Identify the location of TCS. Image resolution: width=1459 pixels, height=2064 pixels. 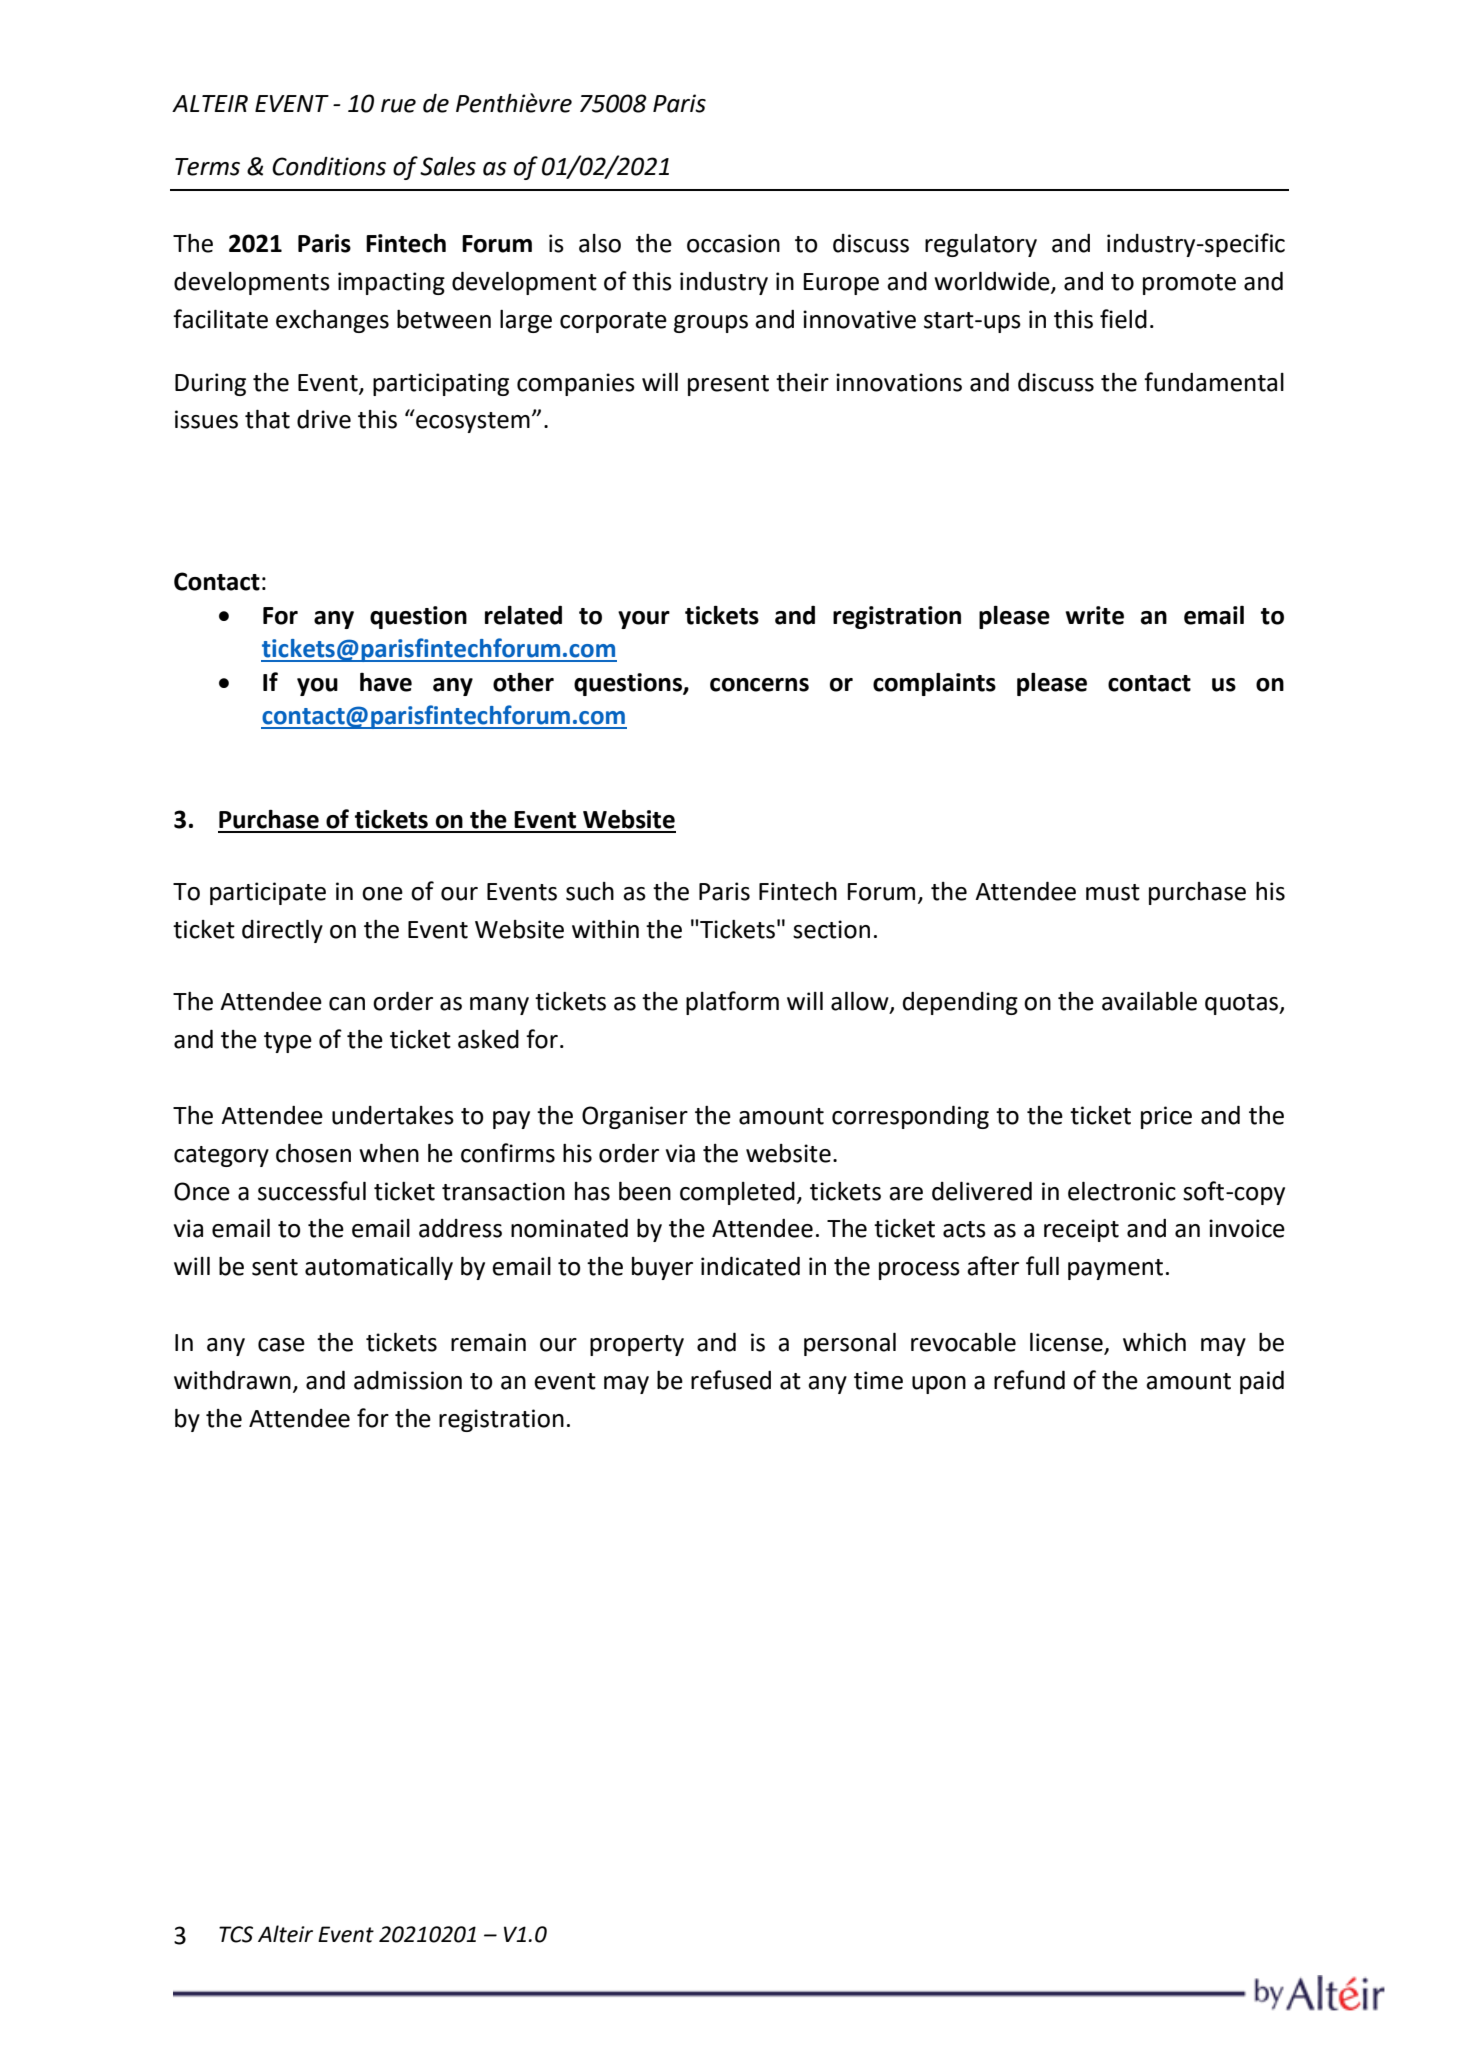
(236, 1934).
